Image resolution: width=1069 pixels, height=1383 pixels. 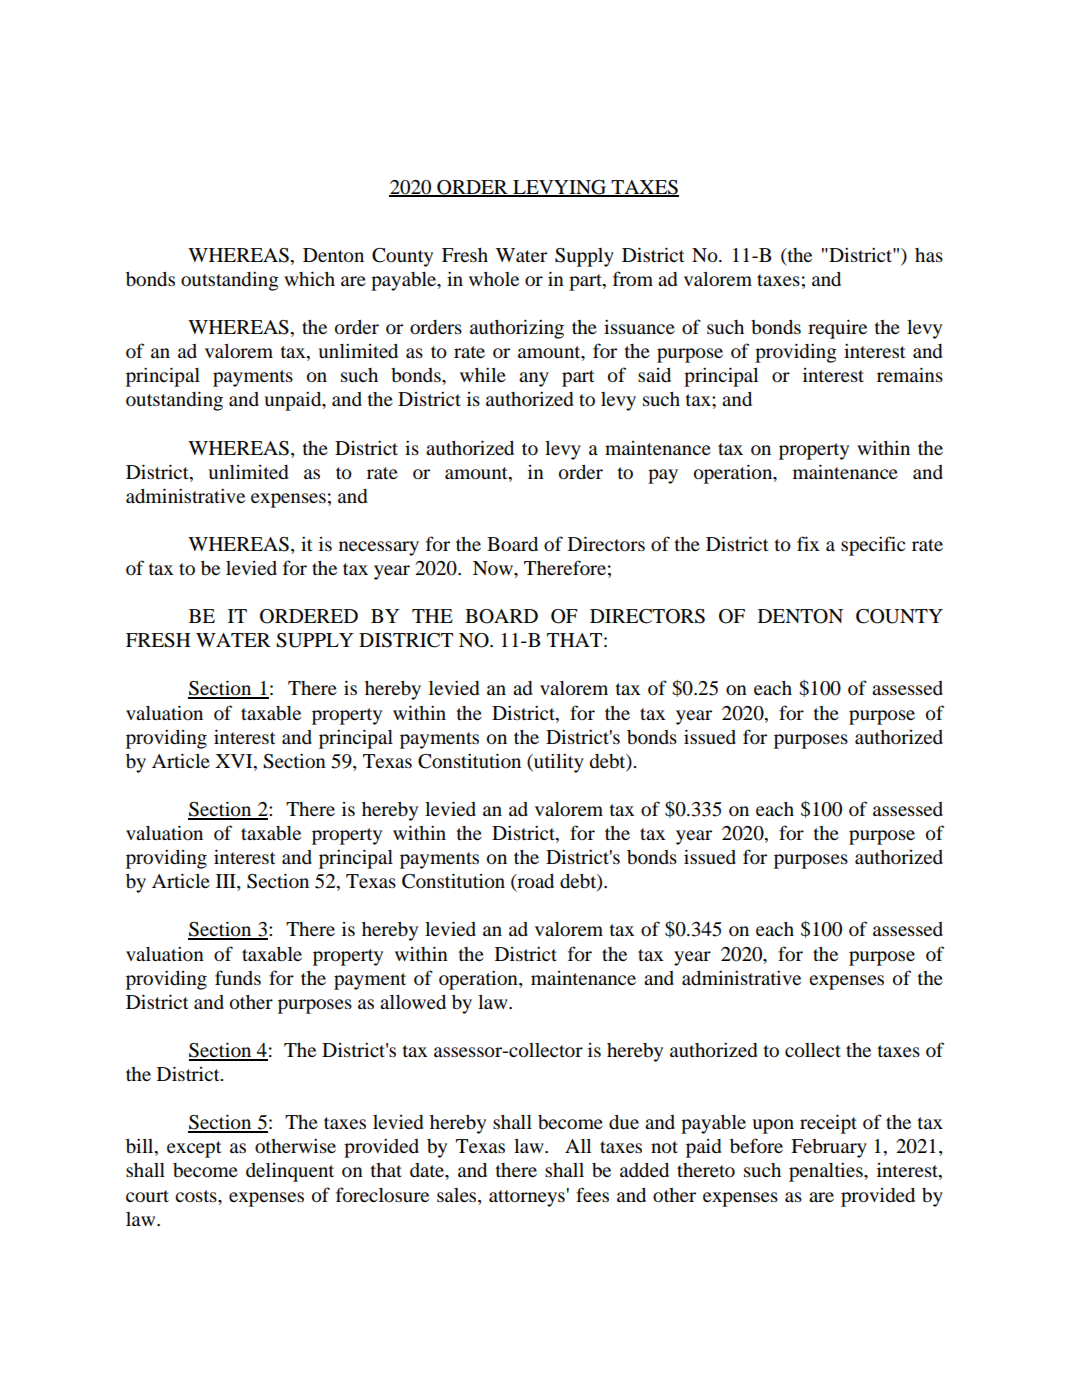 What do you see at coordinates (558, 763) in the page?
I see `utility` at bounding box center [558, 763].
